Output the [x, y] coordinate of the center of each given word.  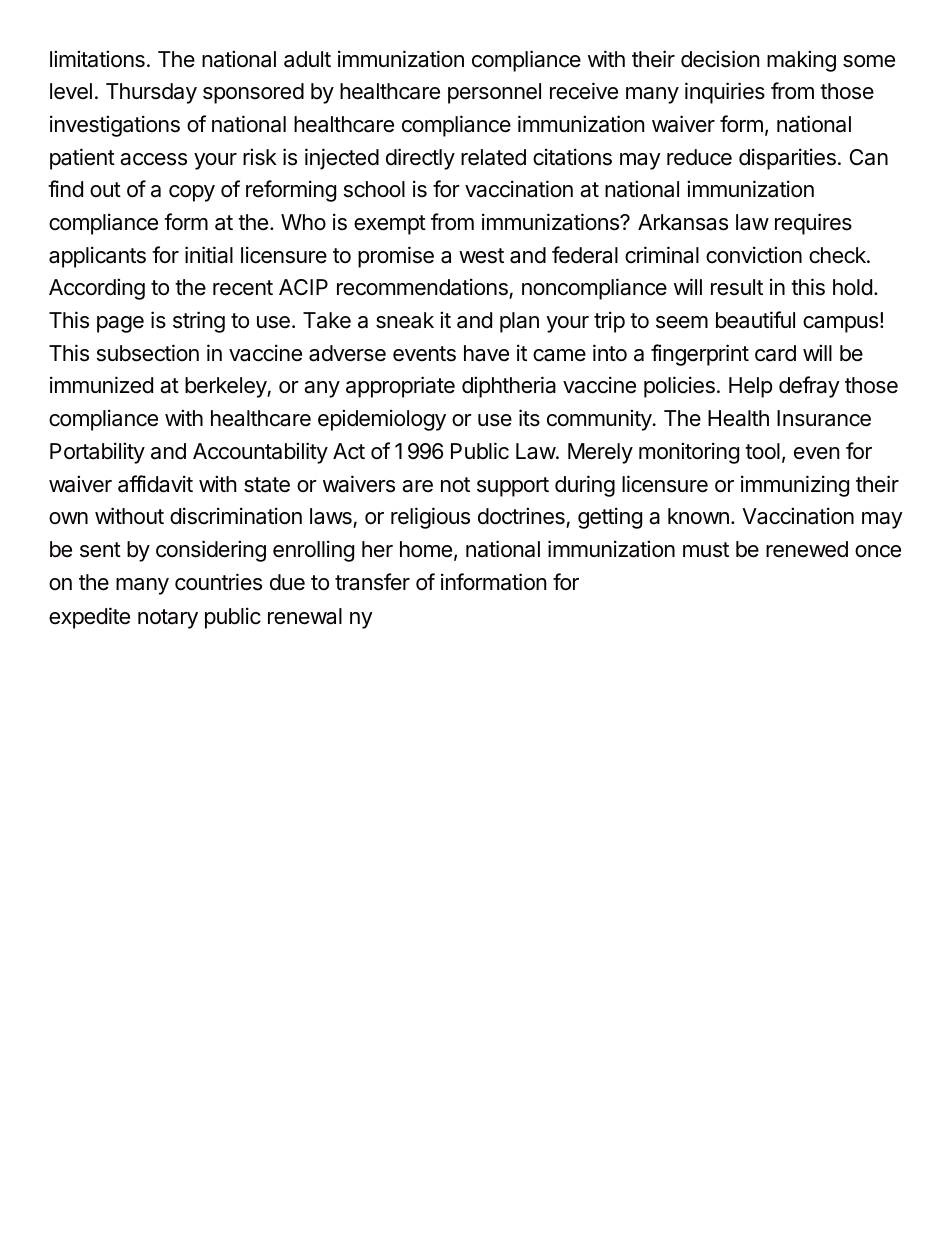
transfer [372, 582]
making [801, 61]
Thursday [151, 93]
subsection [148, 353]
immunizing [795, 486]
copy [192, 193]
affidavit [155, 484]
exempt [390, 225]
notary [168, 619]
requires [813, 224]
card [775, 353]
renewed [807, 549]
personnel [494, 93]
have [486, 353]
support [513, 487]
